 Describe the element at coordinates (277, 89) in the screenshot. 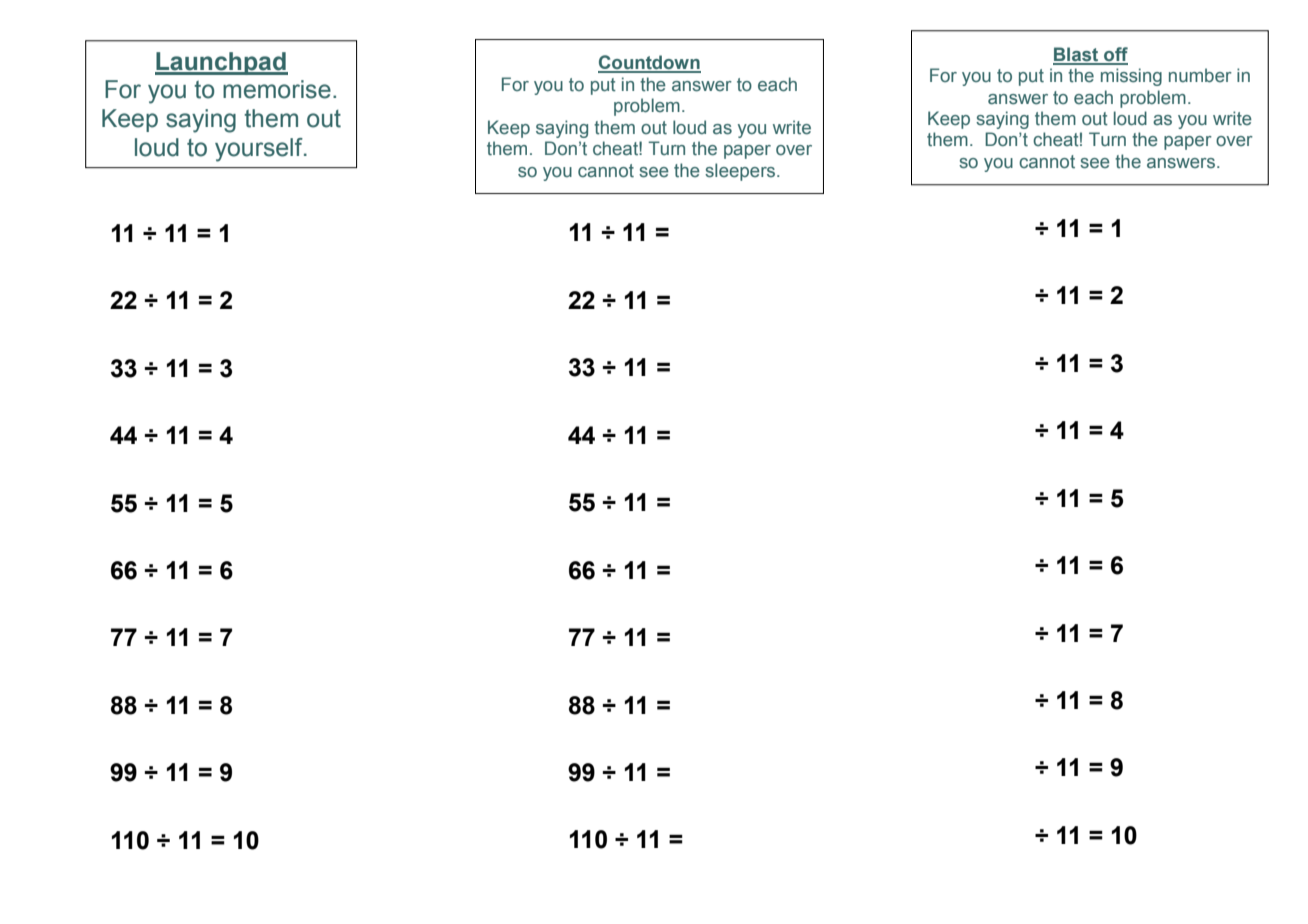

I see `memorise` at that location.
